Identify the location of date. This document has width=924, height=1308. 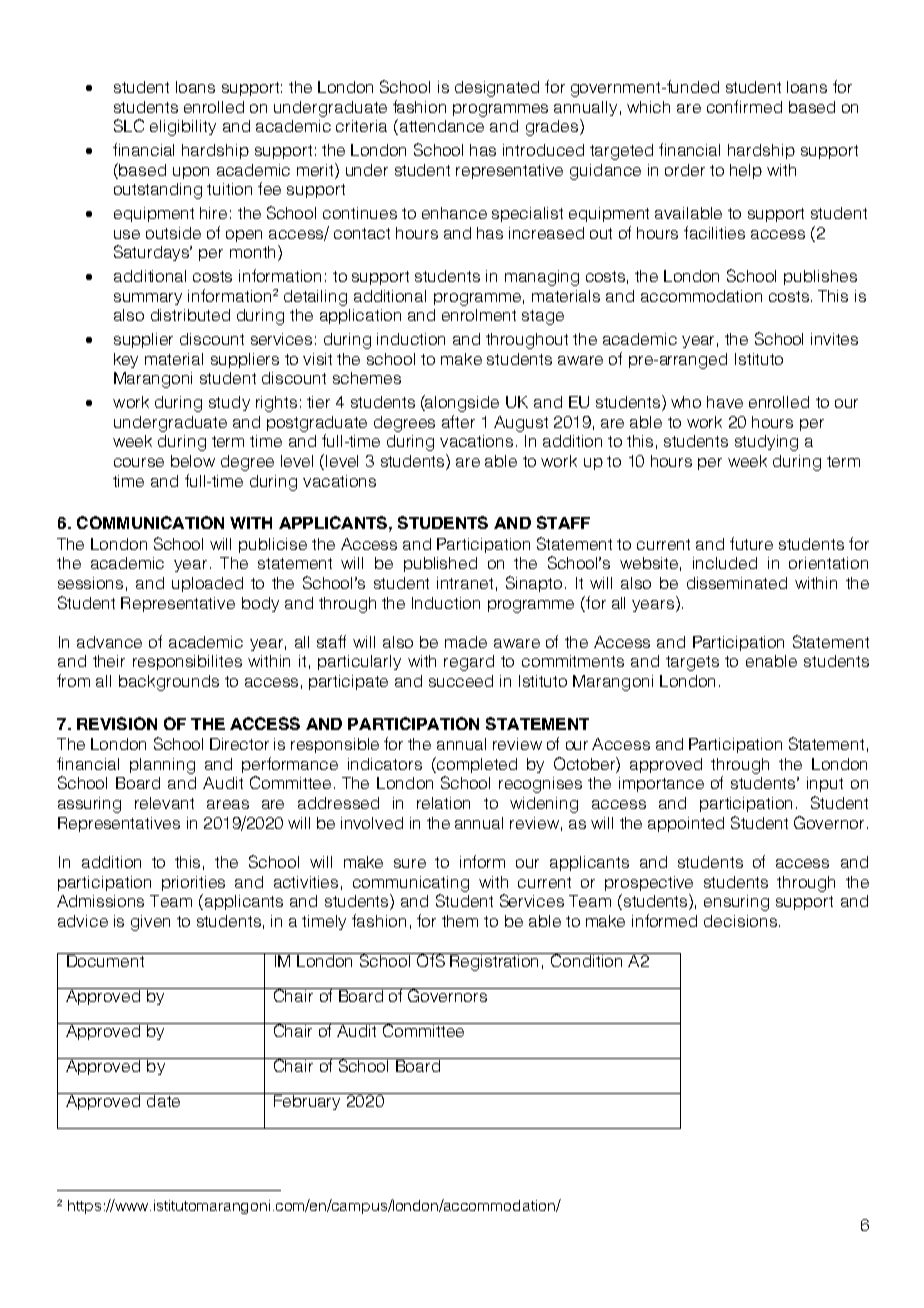
(163, 1100).
